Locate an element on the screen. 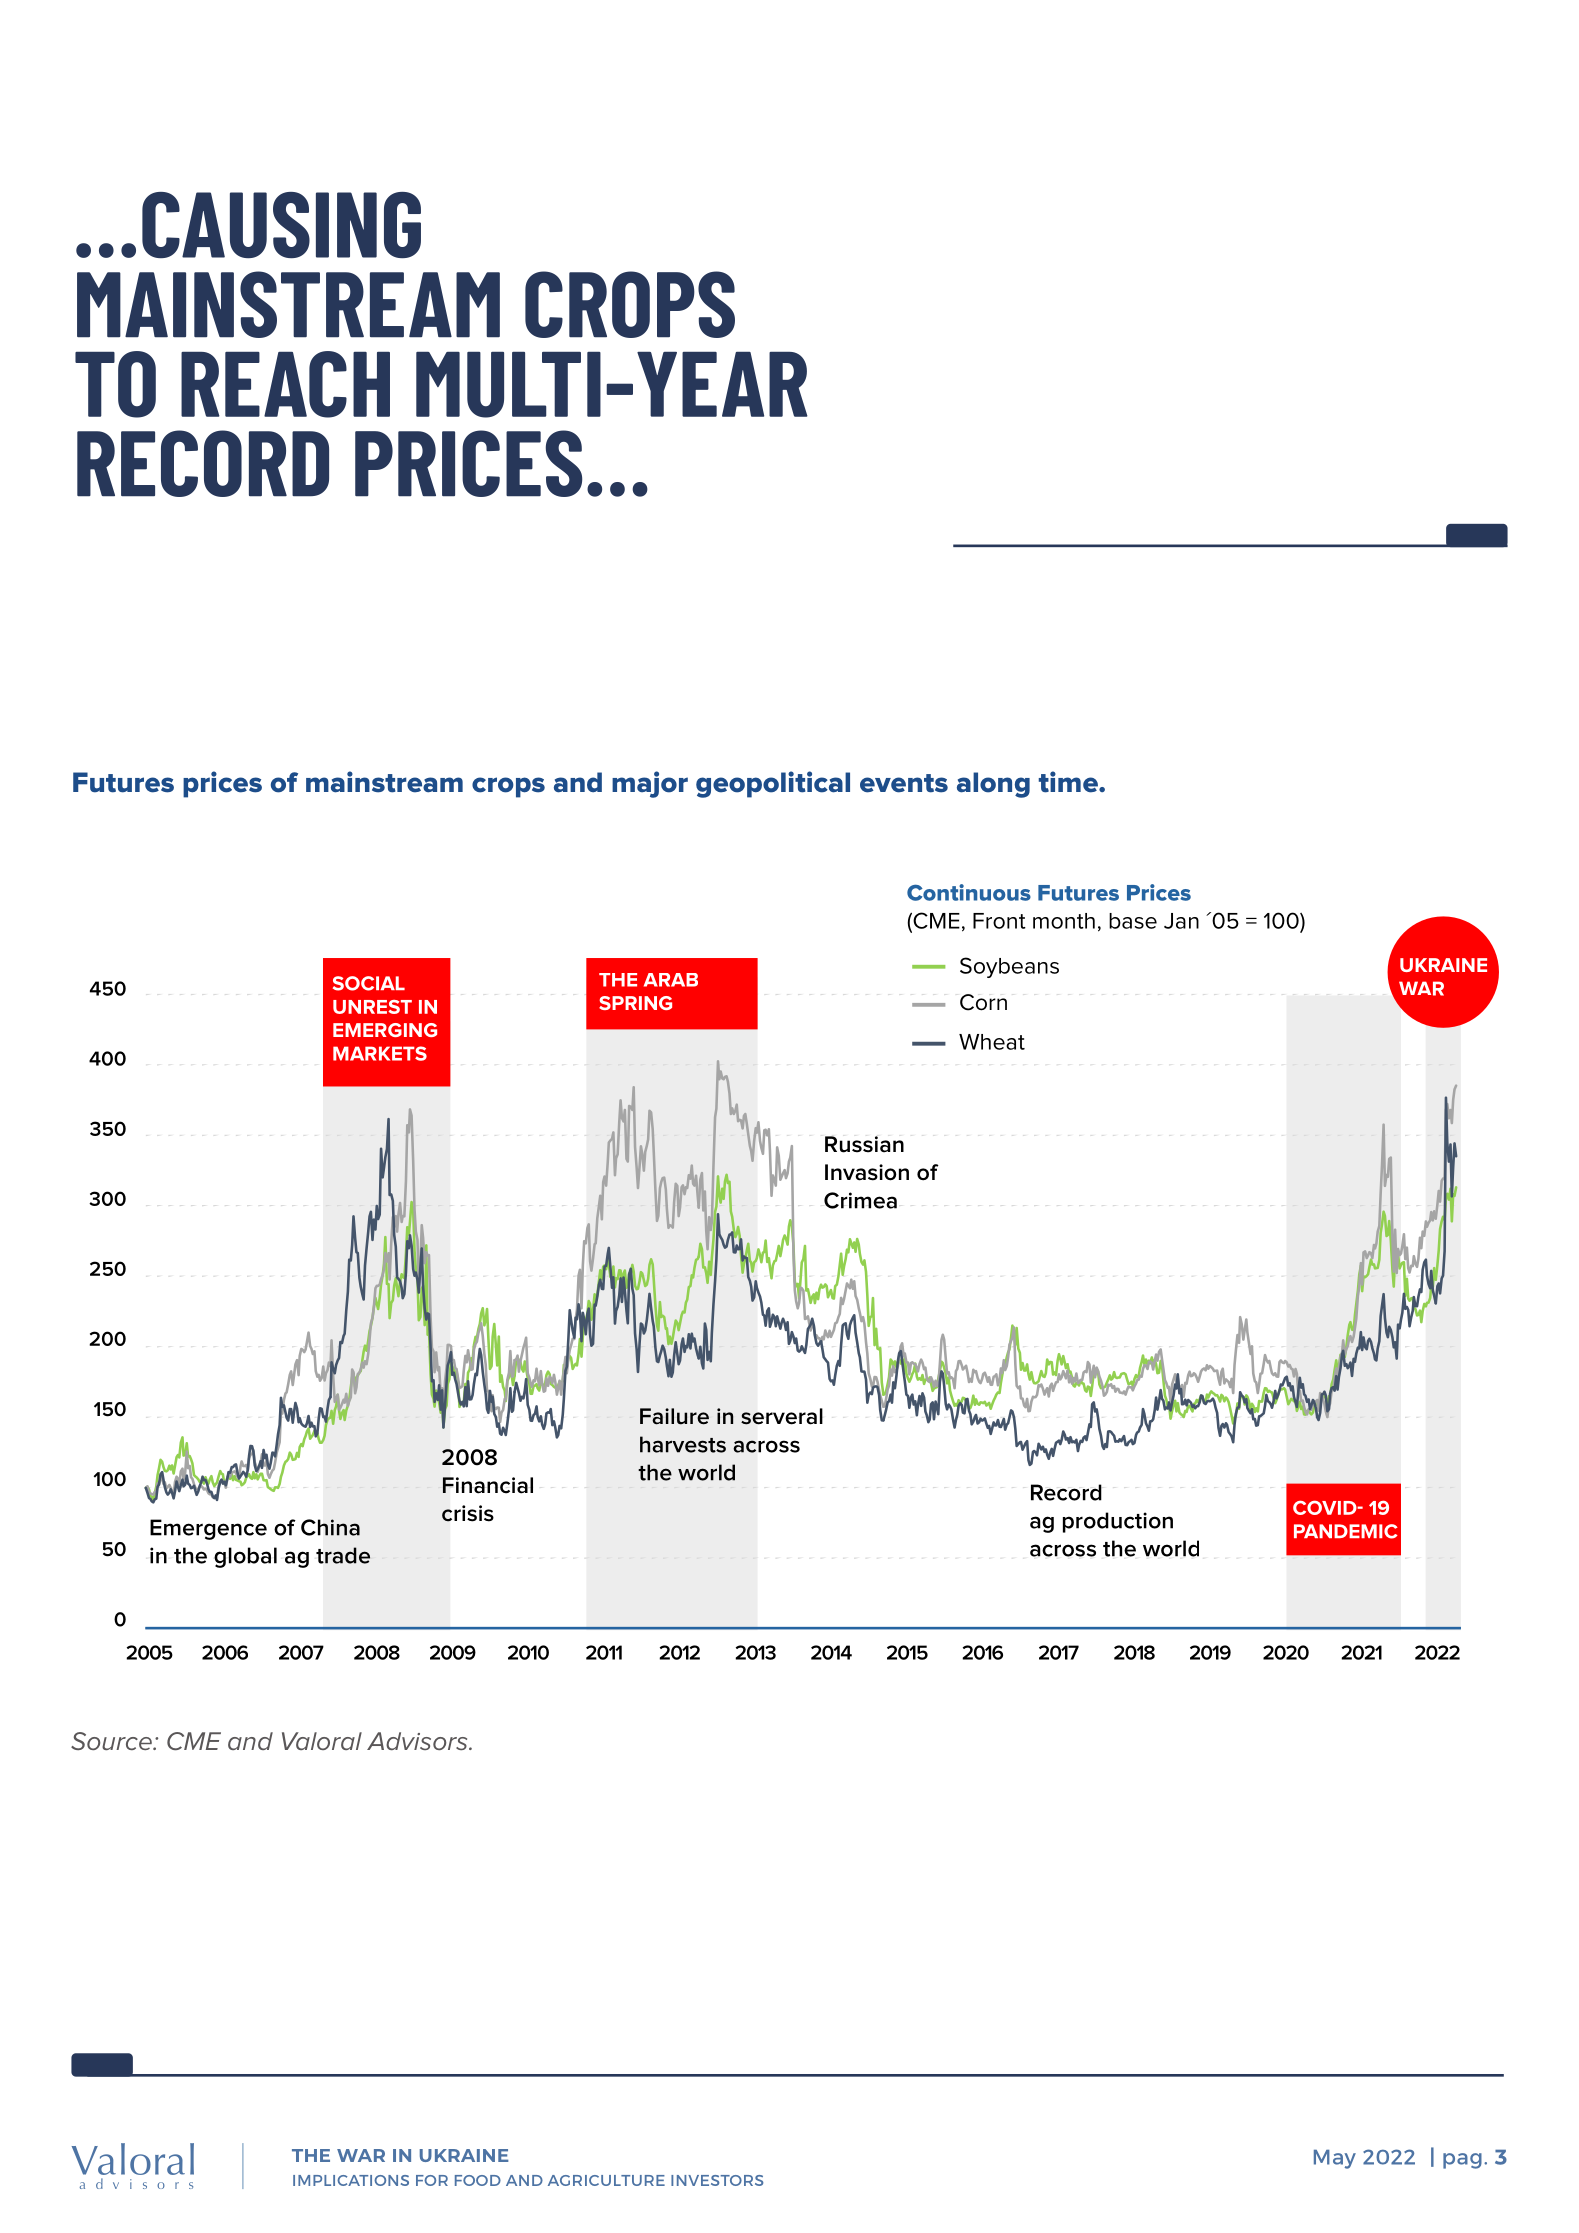 This screenshot has height=2233, width=1579. IMPLICATIONS is located at coordinates (351, 2180).
